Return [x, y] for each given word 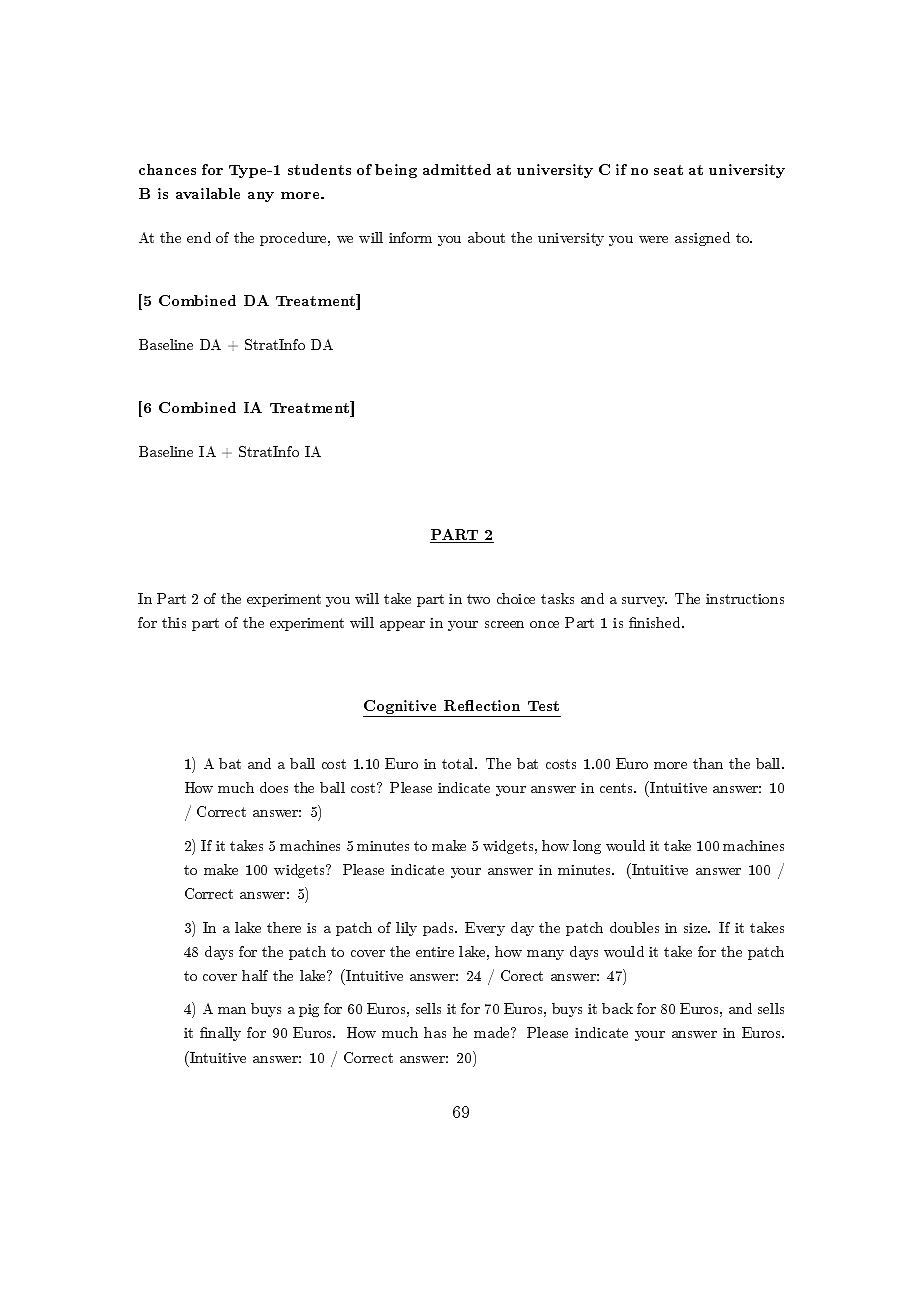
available [208, 193]
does [274, 787]
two [478, 599]
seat [668, 170]
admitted [457, 169]
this [174, 622]
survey [644, 602]
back [617, 1008]
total [459, 763]
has [435, 1032]
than [708, 763]
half [255, 975]
